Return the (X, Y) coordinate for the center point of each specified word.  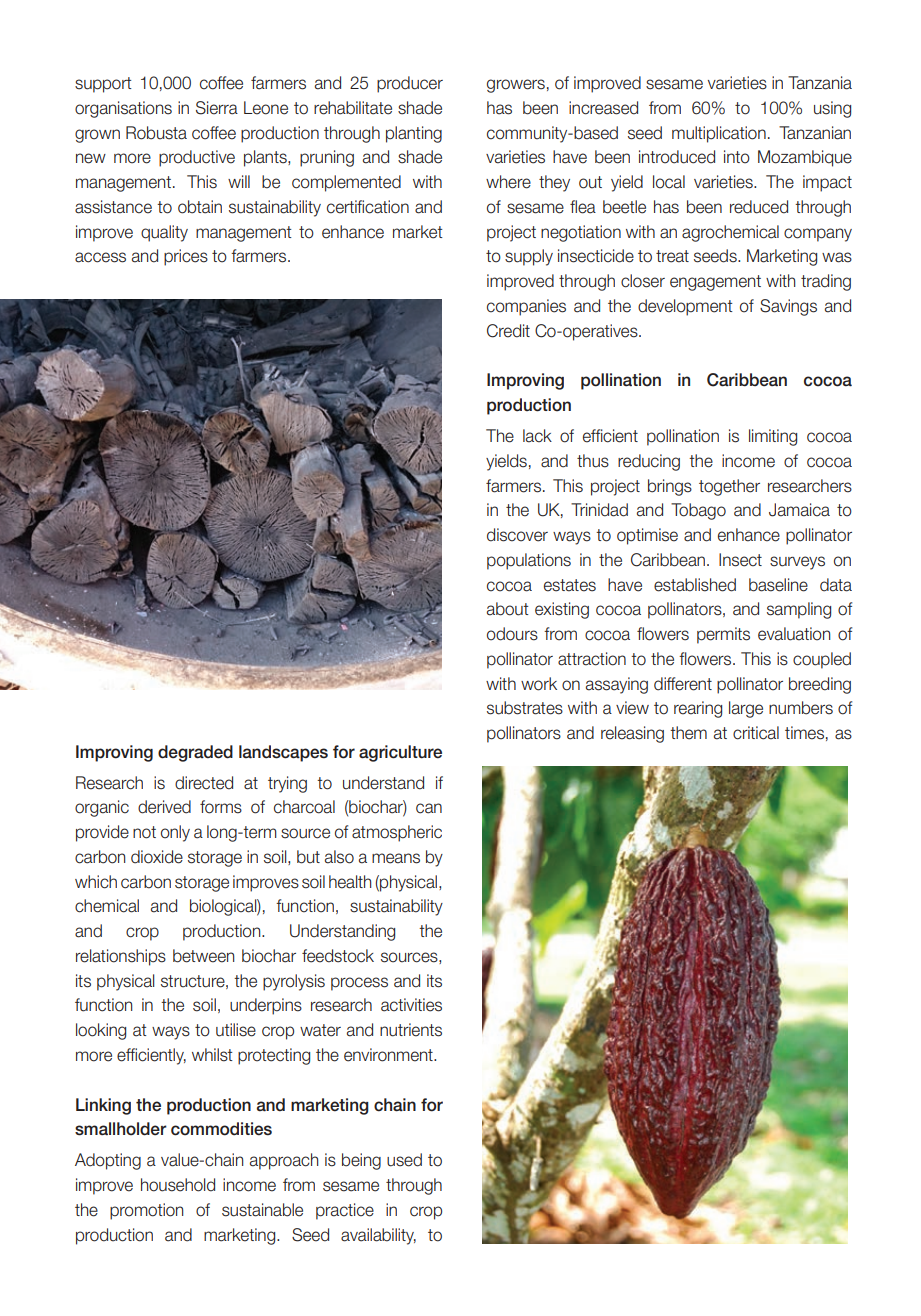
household (178, 1185)
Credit (508, 331)
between (203, 956)
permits (723, 635)
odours (512, 634)
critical (756, 733)
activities (411, 1005)
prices (186, 257)
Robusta (156, 133)
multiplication (719, 134)
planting (414, 134)
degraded (195, 753)
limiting (773, 437)
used (404, 1160)
